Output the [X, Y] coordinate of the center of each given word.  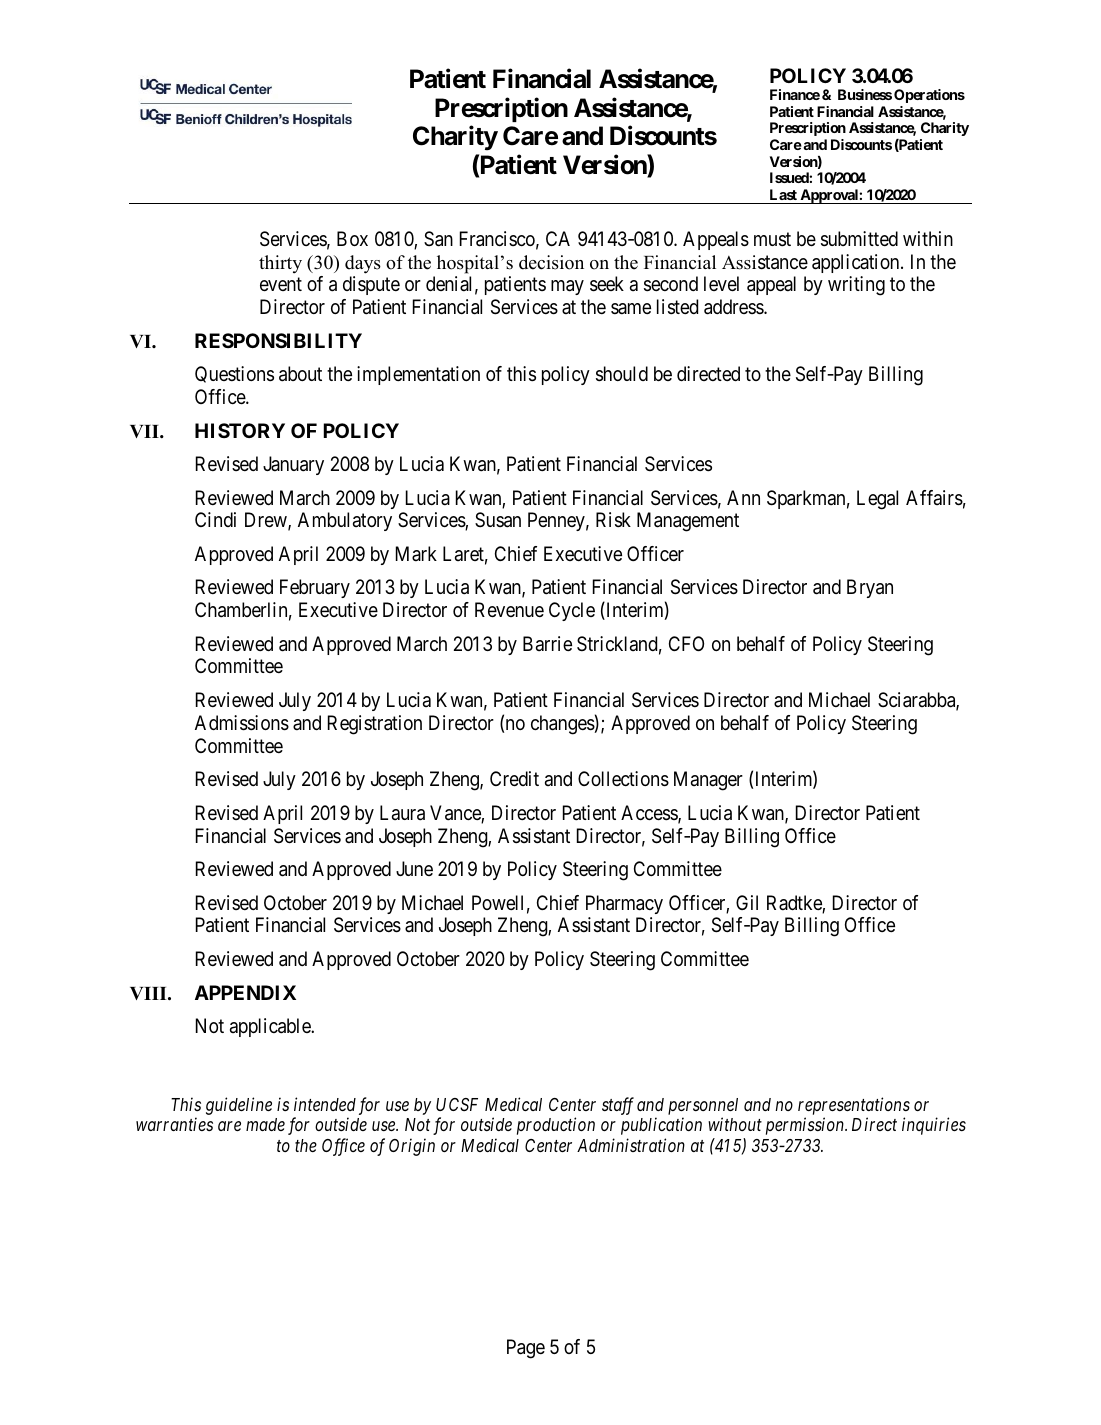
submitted [859, 239]
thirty [280, 264]
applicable [271, 1027]
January [293, 465]
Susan [498, 520]
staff [618, 1106]
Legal [877, 500]
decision [551, 262]
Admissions [242, 723]
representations [854, 1106]
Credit [514, 779]
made [265, 1124]
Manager [708, 781]
